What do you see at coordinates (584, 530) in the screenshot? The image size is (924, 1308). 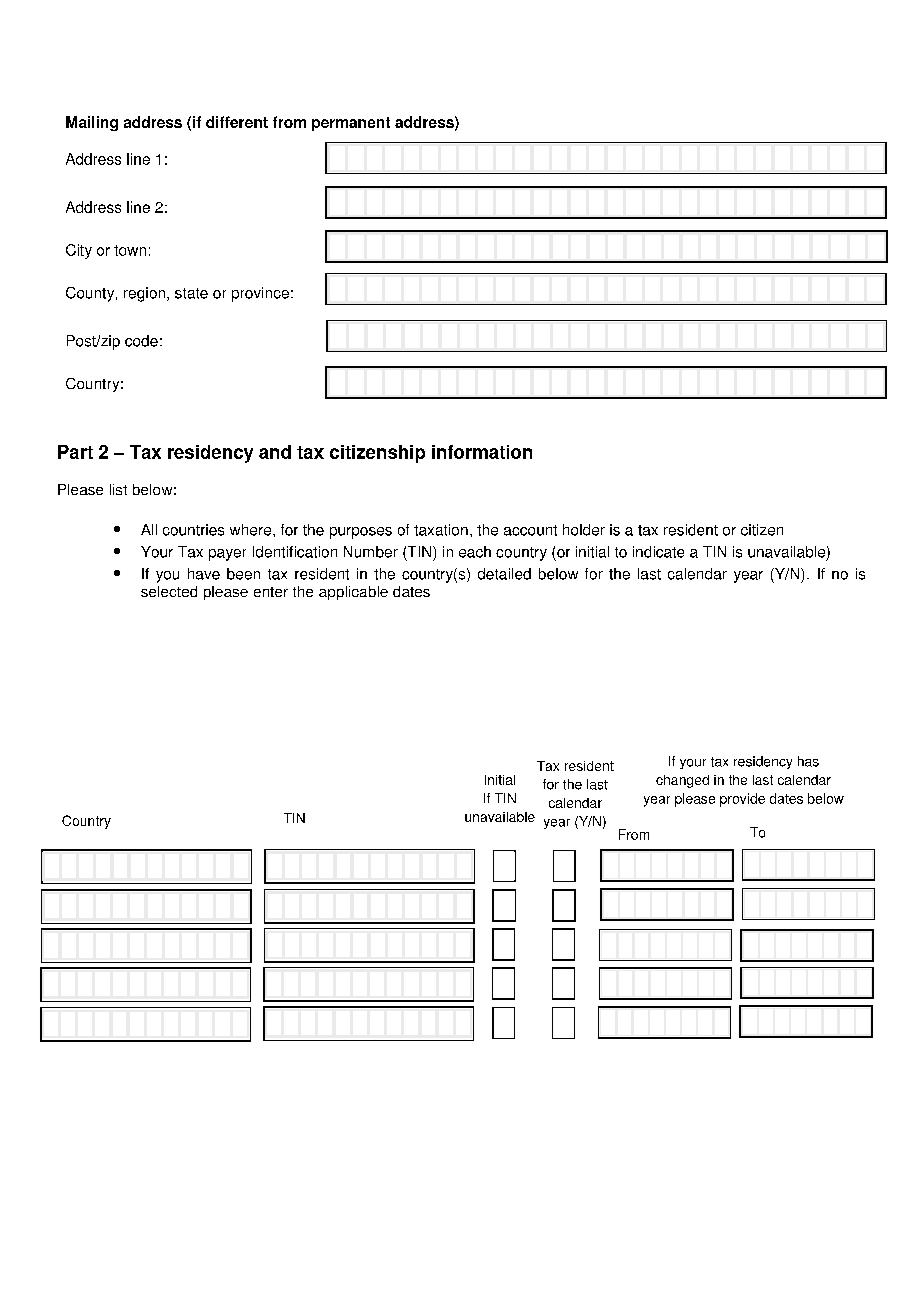 I see `holder` at bounding box center [584, 530].
